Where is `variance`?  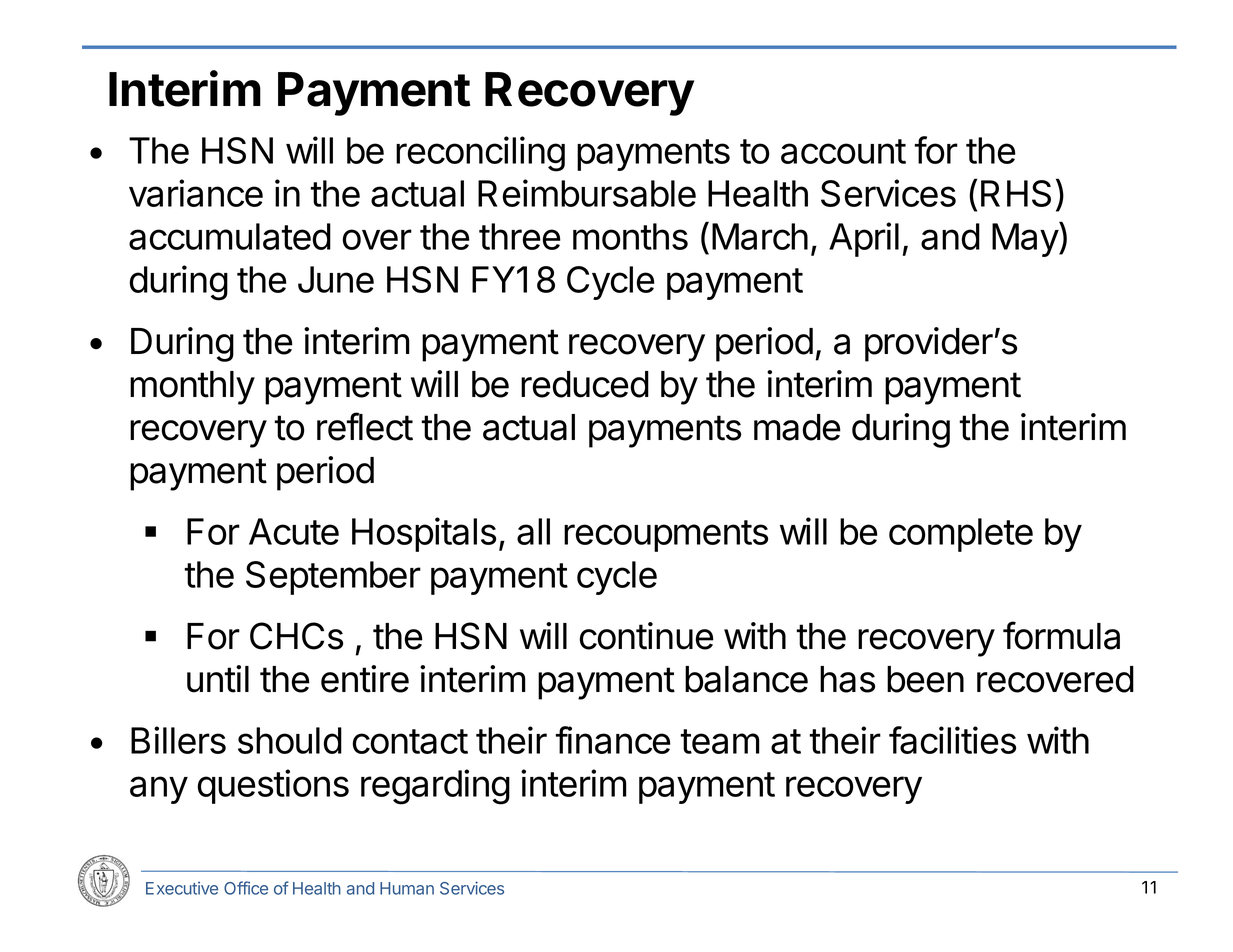 variance is located at coordinates (196, 193).
